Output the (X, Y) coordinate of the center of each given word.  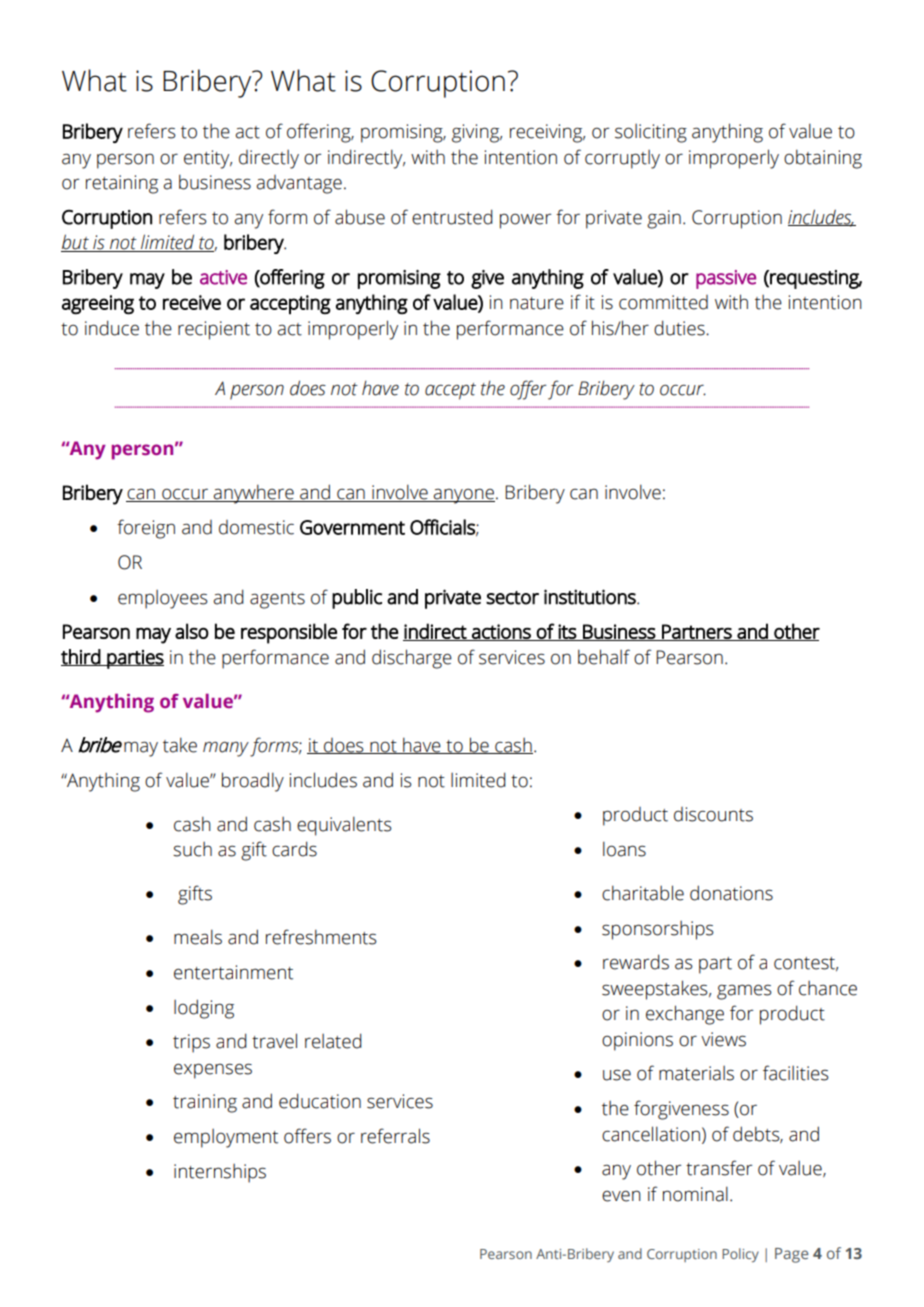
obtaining (823, 159)
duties (680, 328)
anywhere (254, 494)
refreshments (321, 937)
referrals (395, 1136)
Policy (740, 1255)
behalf (604, 657)
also (192, 631)
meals (198, 937)
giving (477, 133)
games (744, 992)
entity (208, 159)
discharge (412, 659)
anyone (463, 496)
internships (220, 1173)
